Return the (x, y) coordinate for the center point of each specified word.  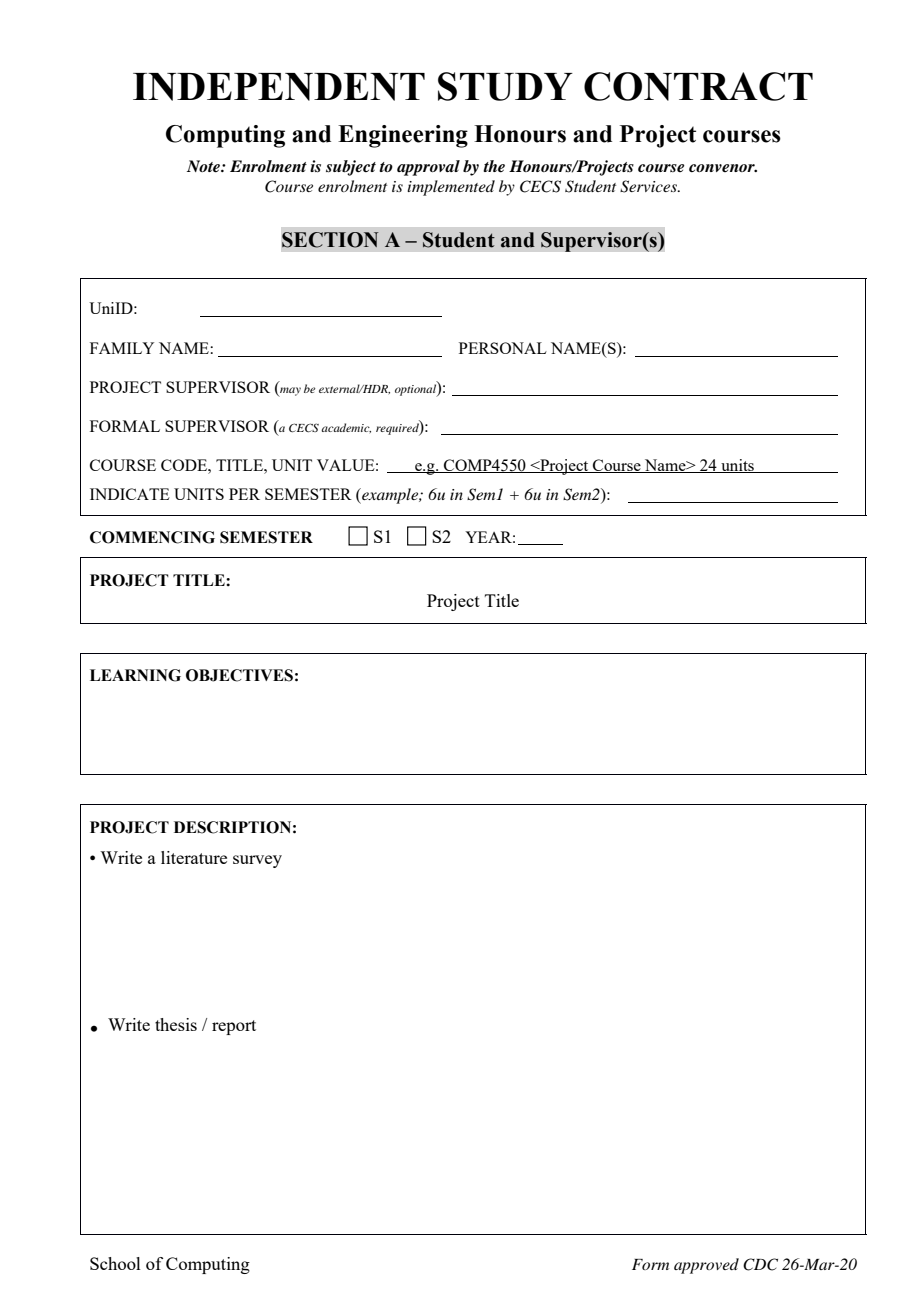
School (115, 1263)
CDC (760, 1264)
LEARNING (135, 675)
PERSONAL (503, 348)
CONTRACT (698, 86)
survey (257, 861)
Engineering (403, 136)
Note (204, 166)
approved (706, 1266)
